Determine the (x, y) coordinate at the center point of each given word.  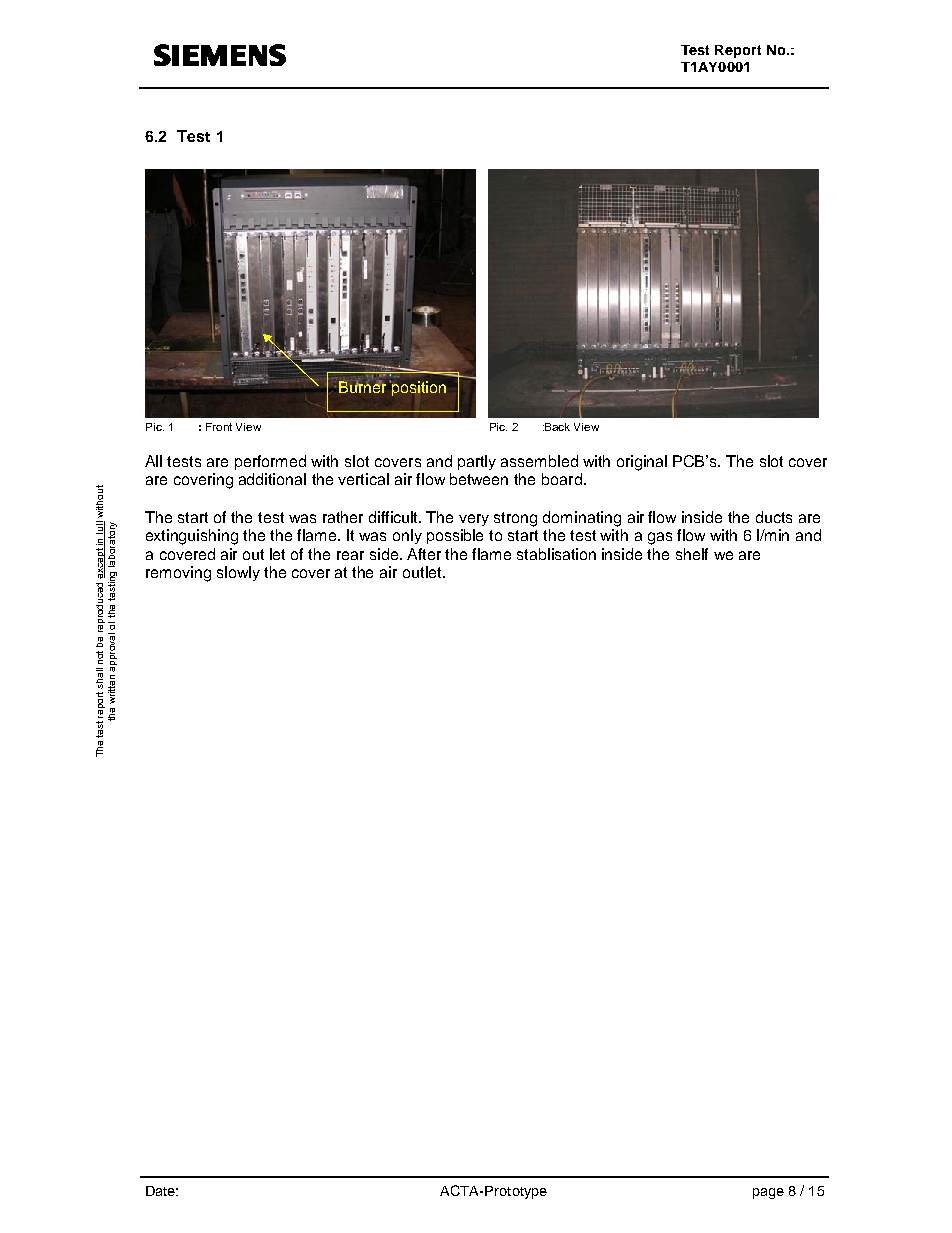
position (418, 388)
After (424, 554)
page (768, 1193)
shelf (692, 554)
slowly (238, 573)
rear (350, 555)
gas (660, 538)
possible (455, 536)
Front (219, 427)
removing (178, 574)
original (642, 463)
